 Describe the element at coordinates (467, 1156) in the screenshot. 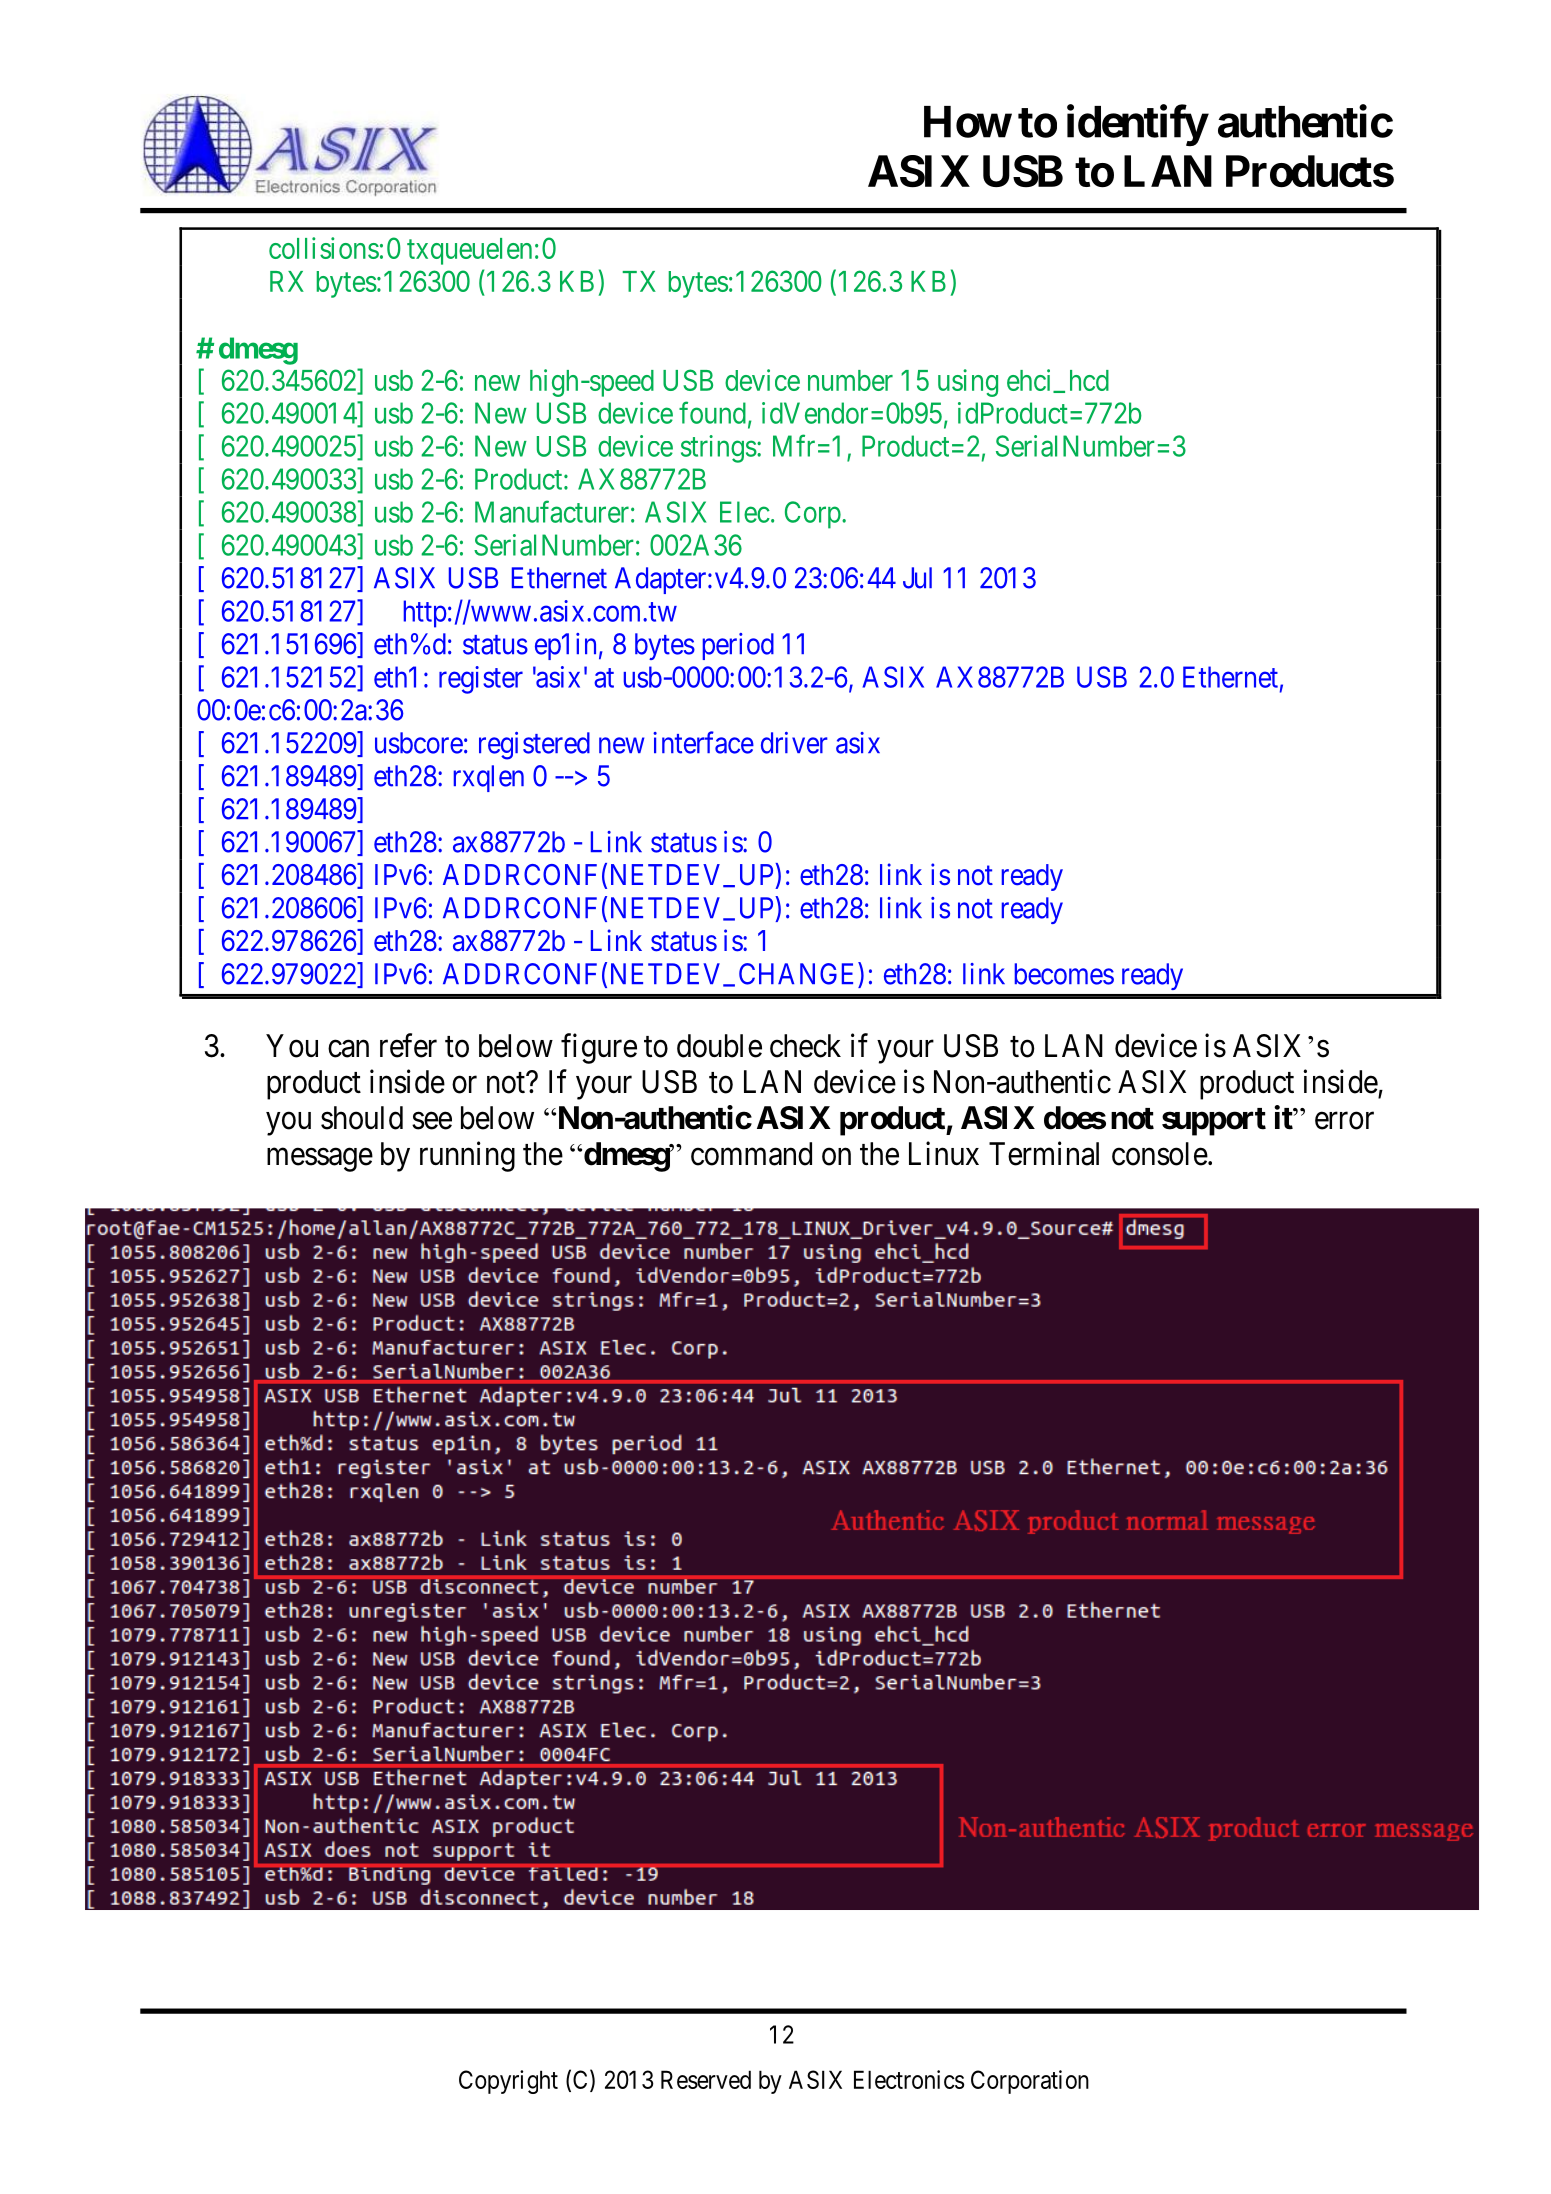

I see `running` at that location.
